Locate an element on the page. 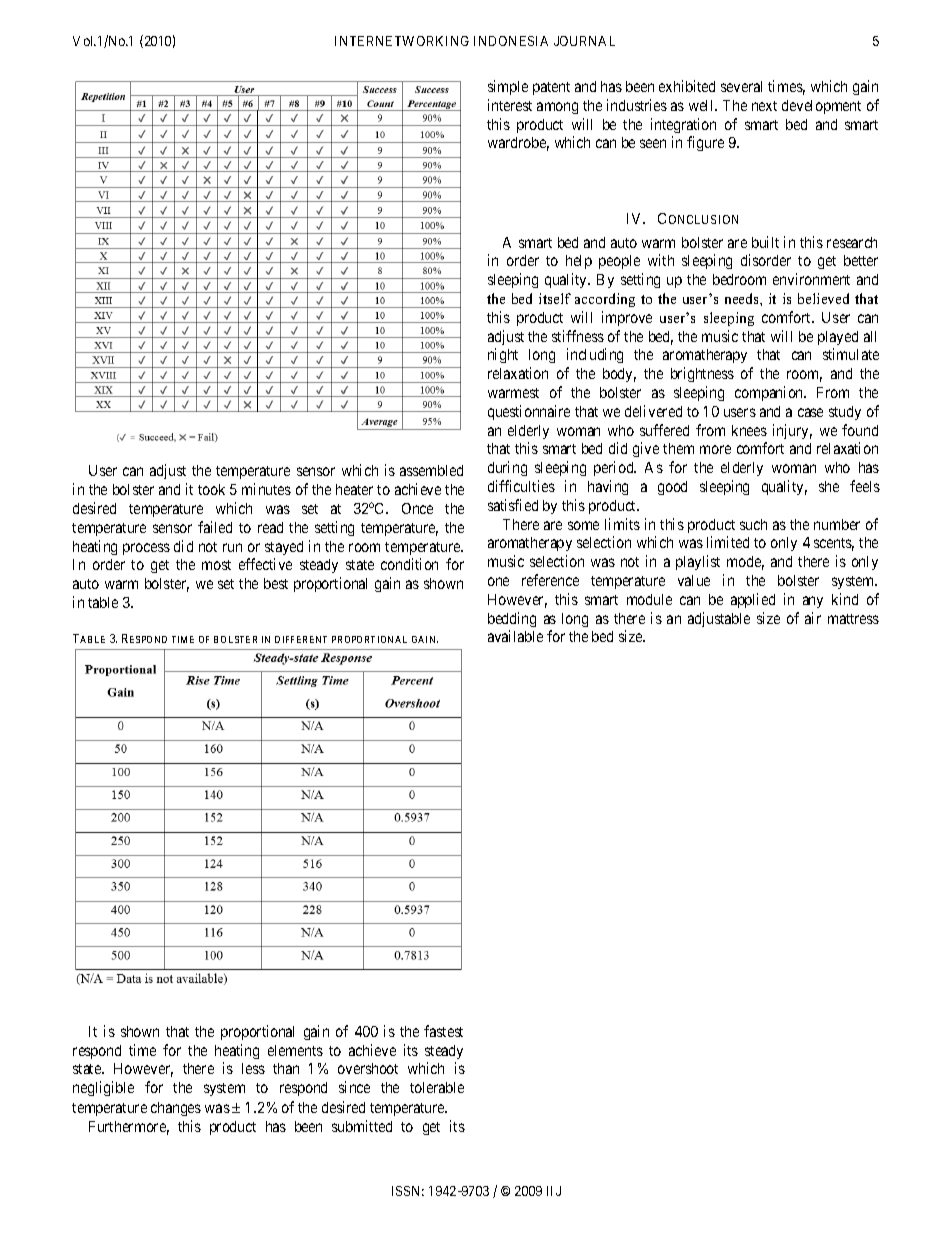  interest is located at coordinates (510, 105).
